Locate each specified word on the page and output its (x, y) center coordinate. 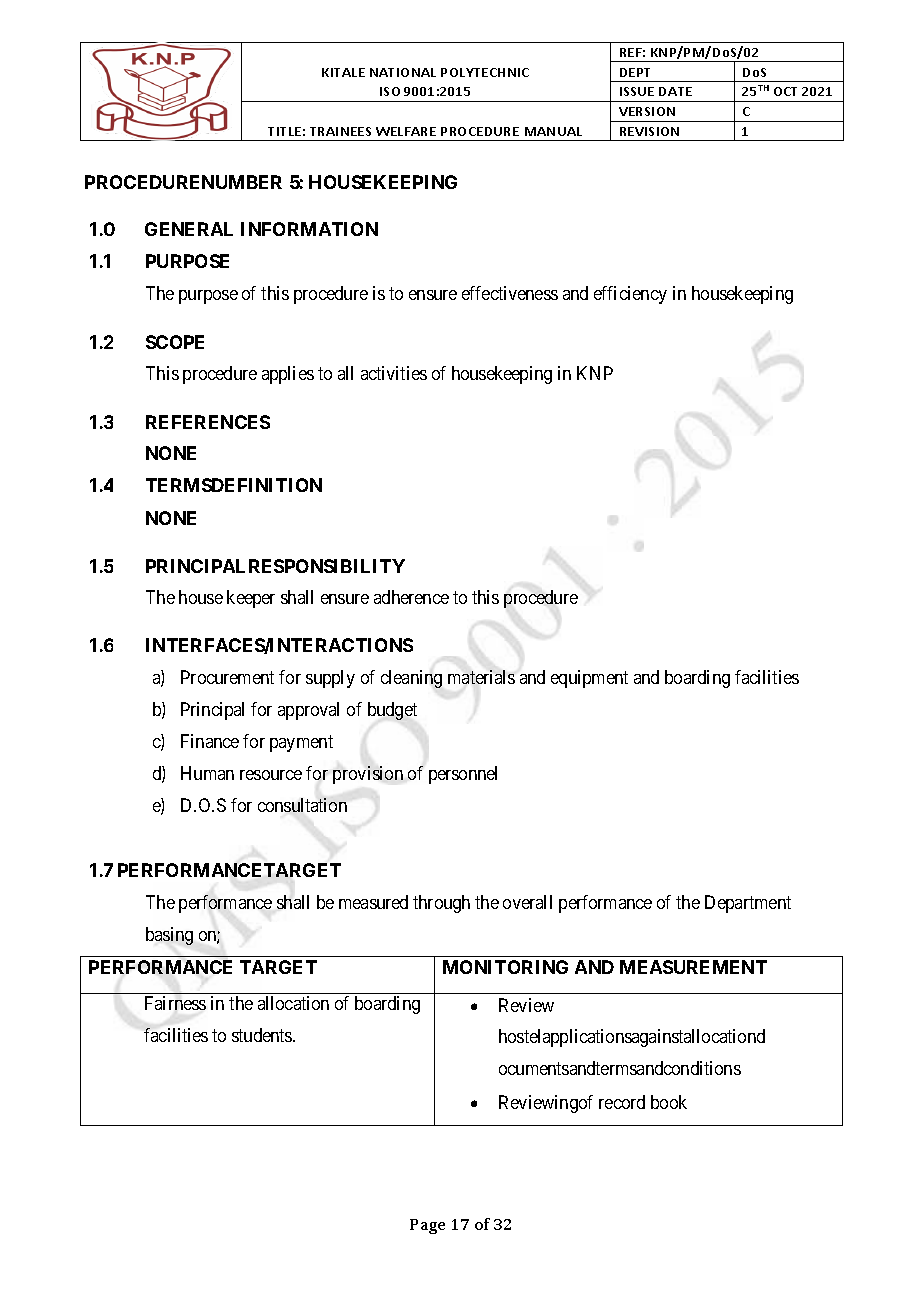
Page (427, 1226)
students (263, 1035)
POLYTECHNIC (485, 72)
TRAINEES (340, 131)
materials (481, 677)
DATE (675, 91)
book (669, 1102)
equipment (589, 679)
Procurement (227, 677)
